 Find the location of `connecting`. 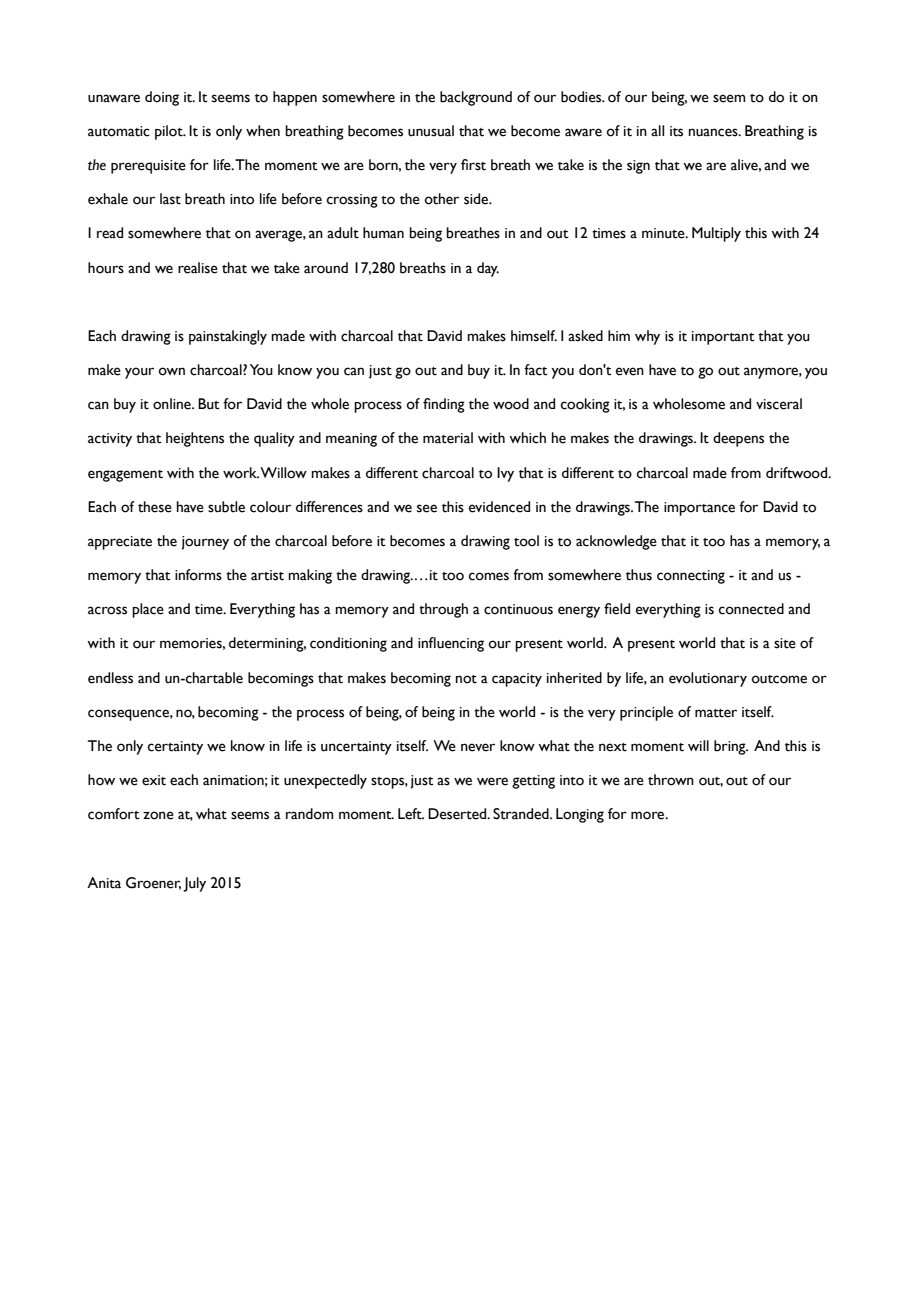

connecting is located at coordinates (691, 577).
